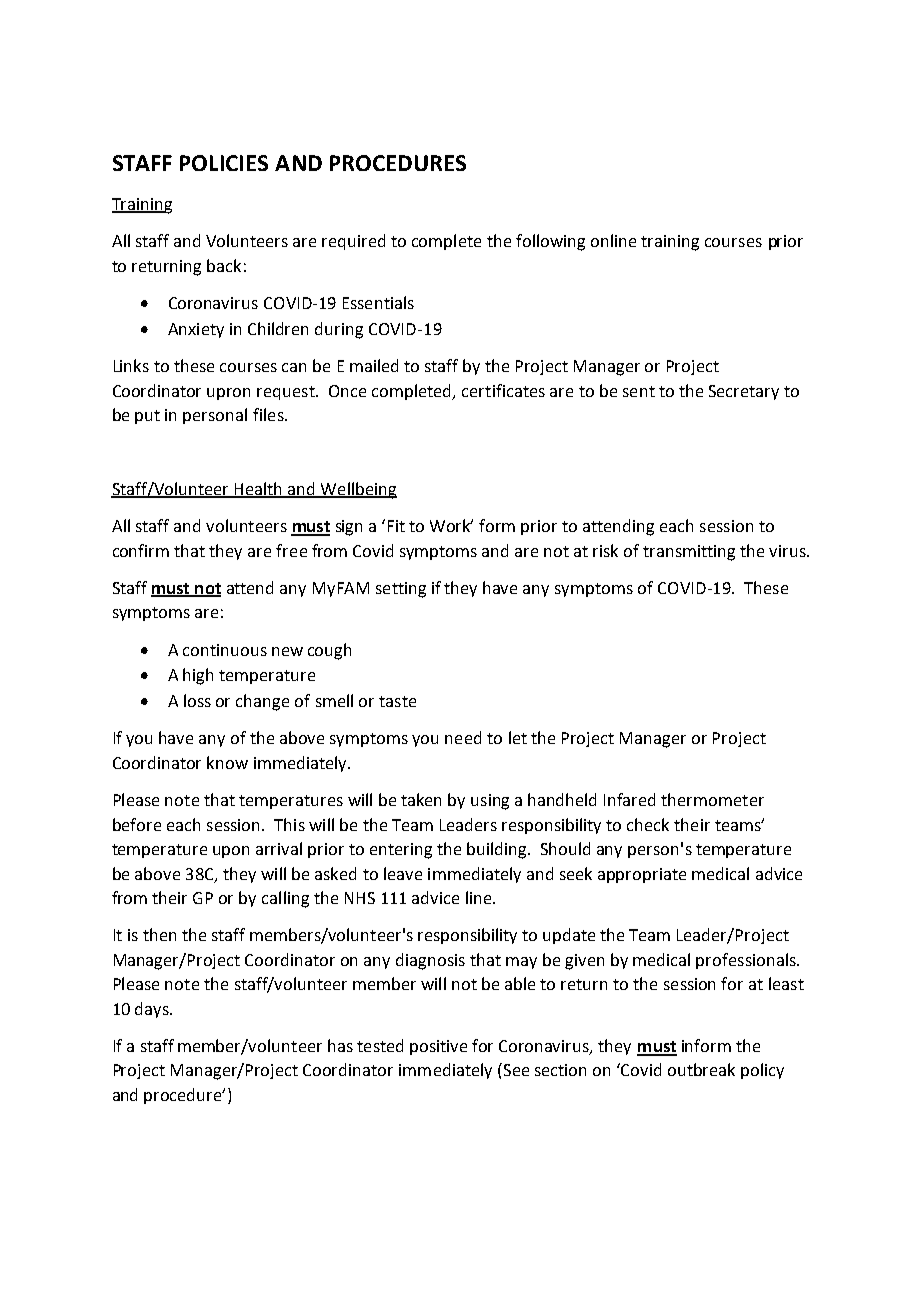  I want to click on Work, so click(451, 525).
